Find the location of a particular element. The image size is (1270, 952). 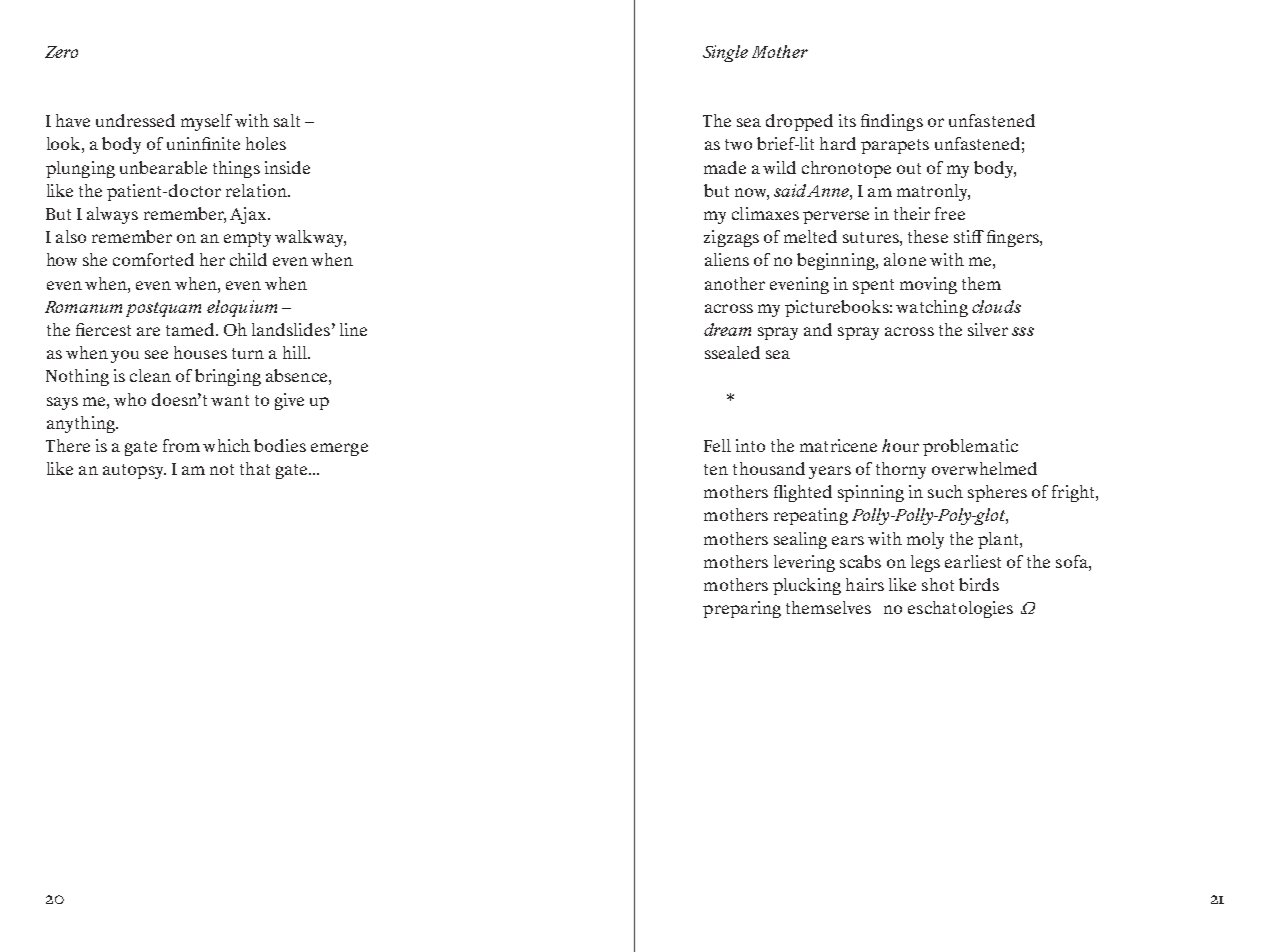

findings is located at coordinates (892, 122).
